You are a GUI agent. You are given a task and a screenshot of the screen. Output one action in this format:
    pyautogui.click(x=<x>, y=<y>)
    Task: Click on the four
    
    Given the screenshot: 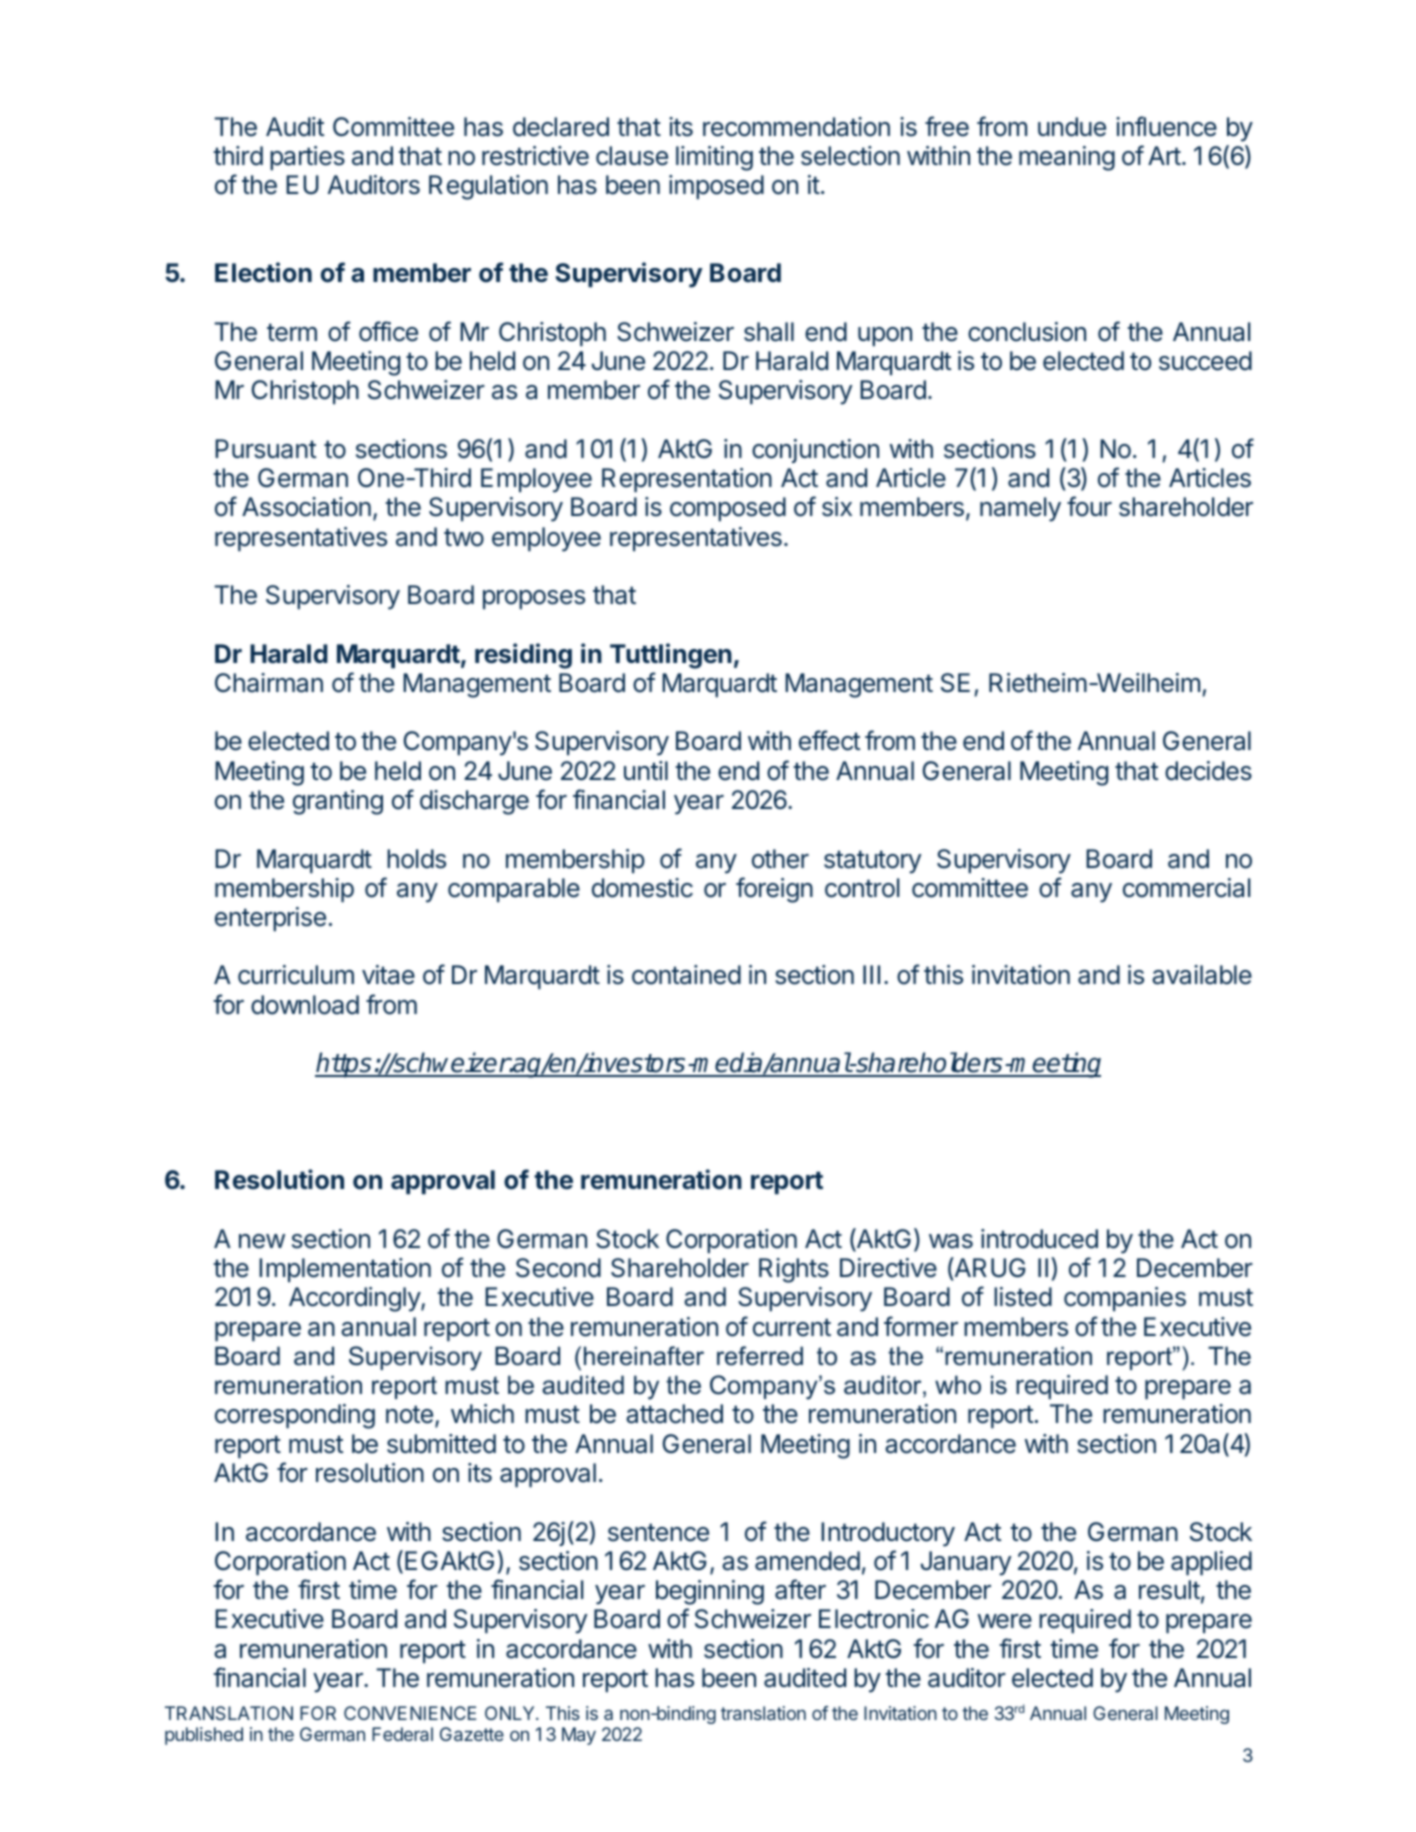 What is the action you would take?
    pyautogui.click(x=1089, y=506)
